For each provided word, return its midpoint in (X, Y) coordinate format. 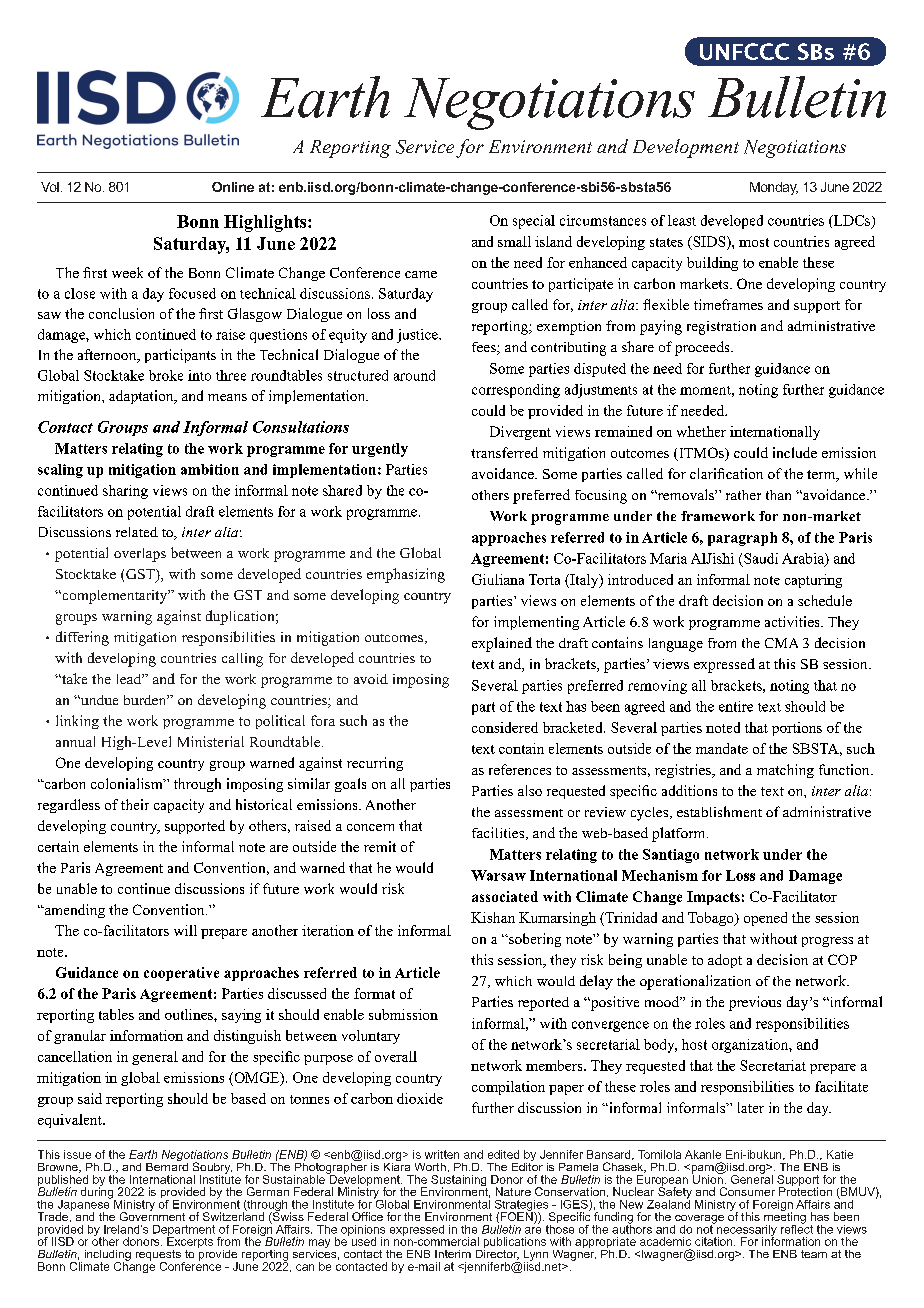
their (135, 804)
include (795, 452)
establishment (719, 811)
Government (152, 1215)
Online (233, 187)
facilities (499, 833)
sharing (125, 492)
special (534, 222)
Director (497, 1253)
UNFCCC (744, 51)
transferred (504, 452)
